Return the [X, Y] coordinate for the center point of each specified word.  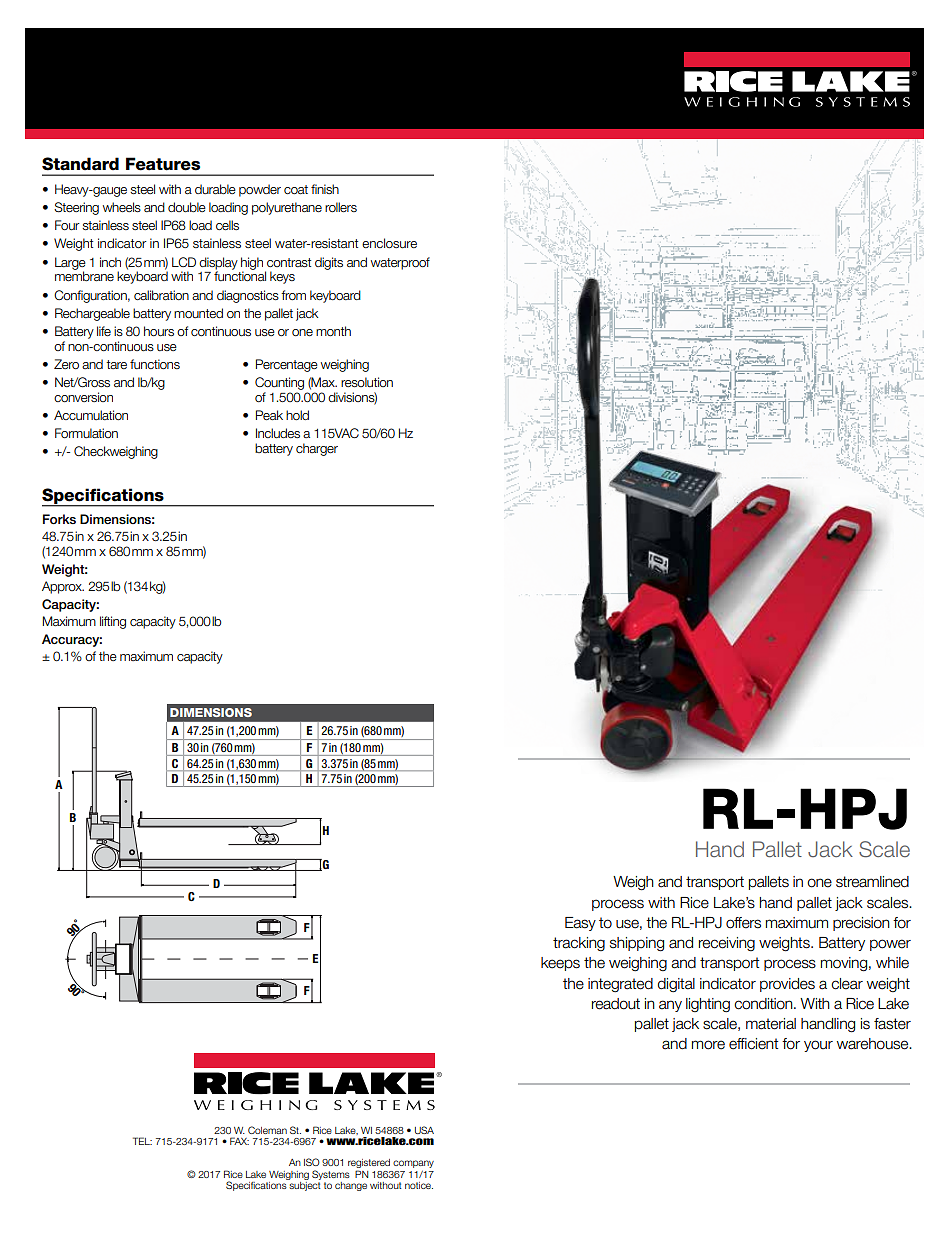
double [187, 207]
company [413, 1164]
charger [317, 449]
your [818, 1046]
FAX [239, 1141]
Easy [580, 924]
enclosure [389, 243]
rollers [341, 207]
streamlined [872, 882]
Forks [59, 519]
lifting [113, 622]
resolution [367, 382]
